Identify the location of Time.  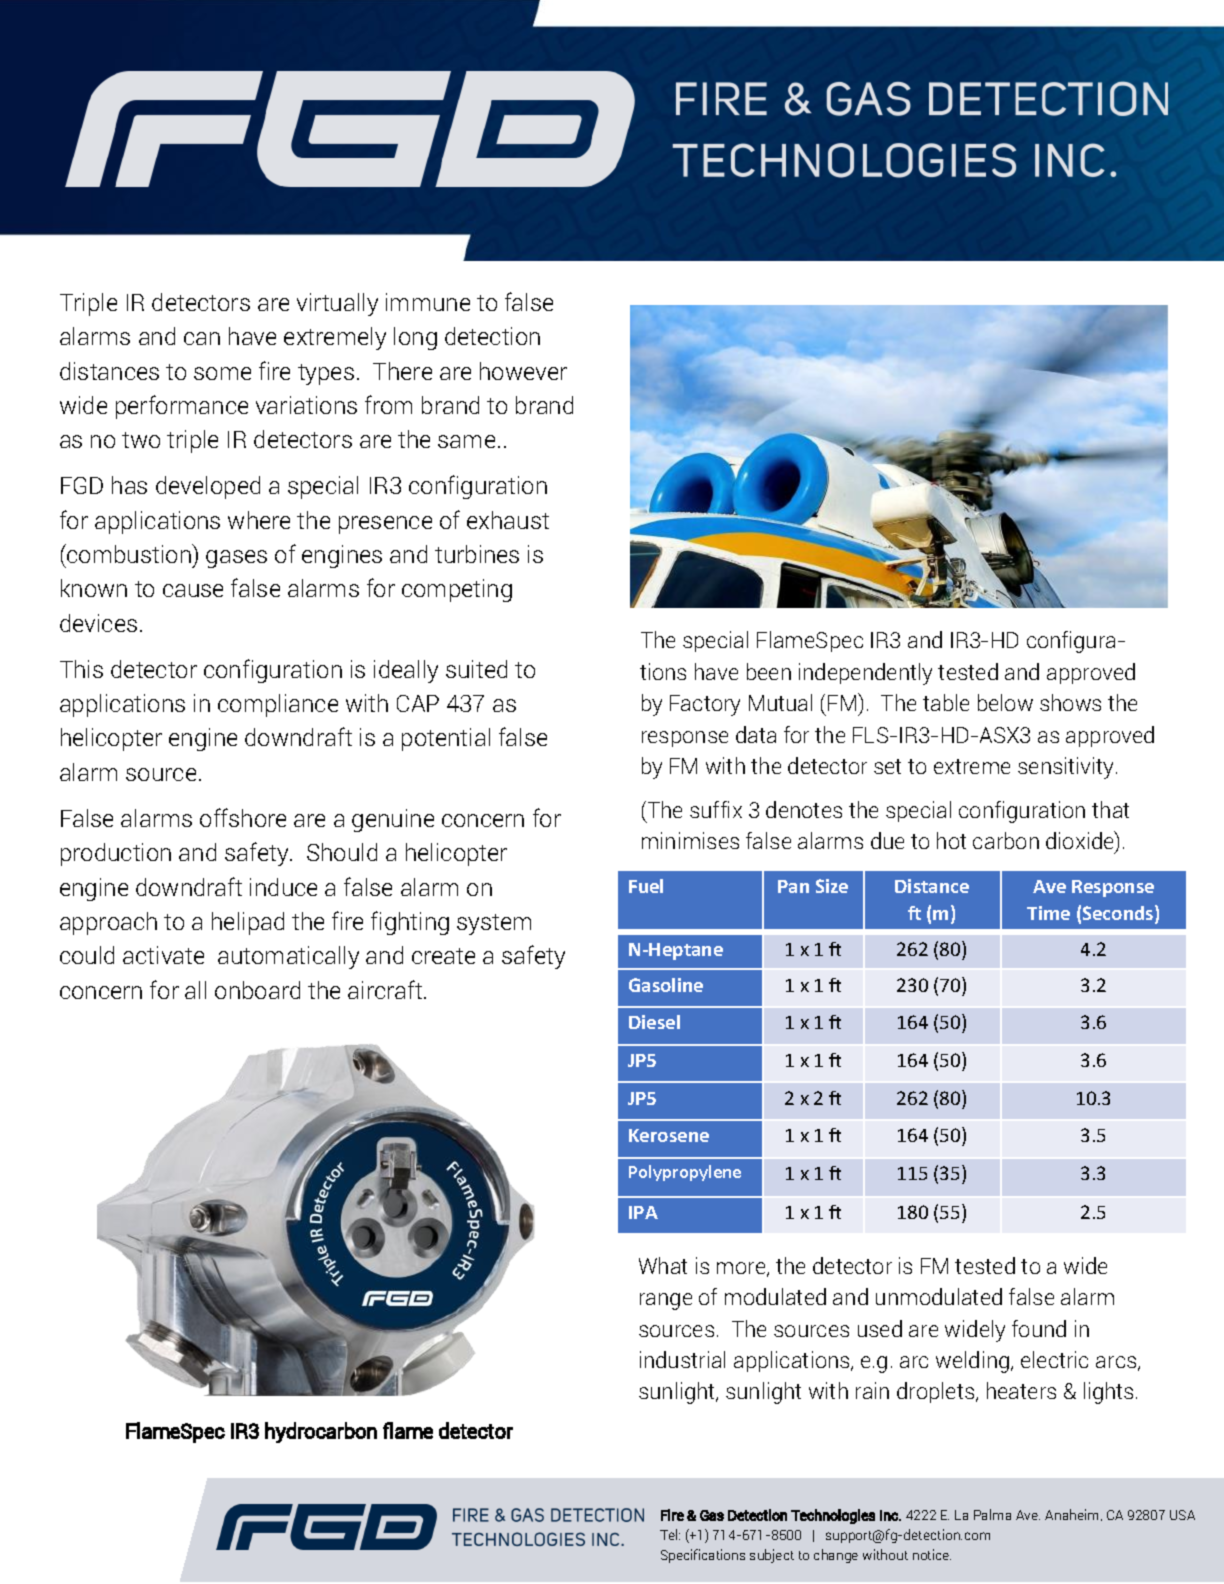
(1048, 913).
